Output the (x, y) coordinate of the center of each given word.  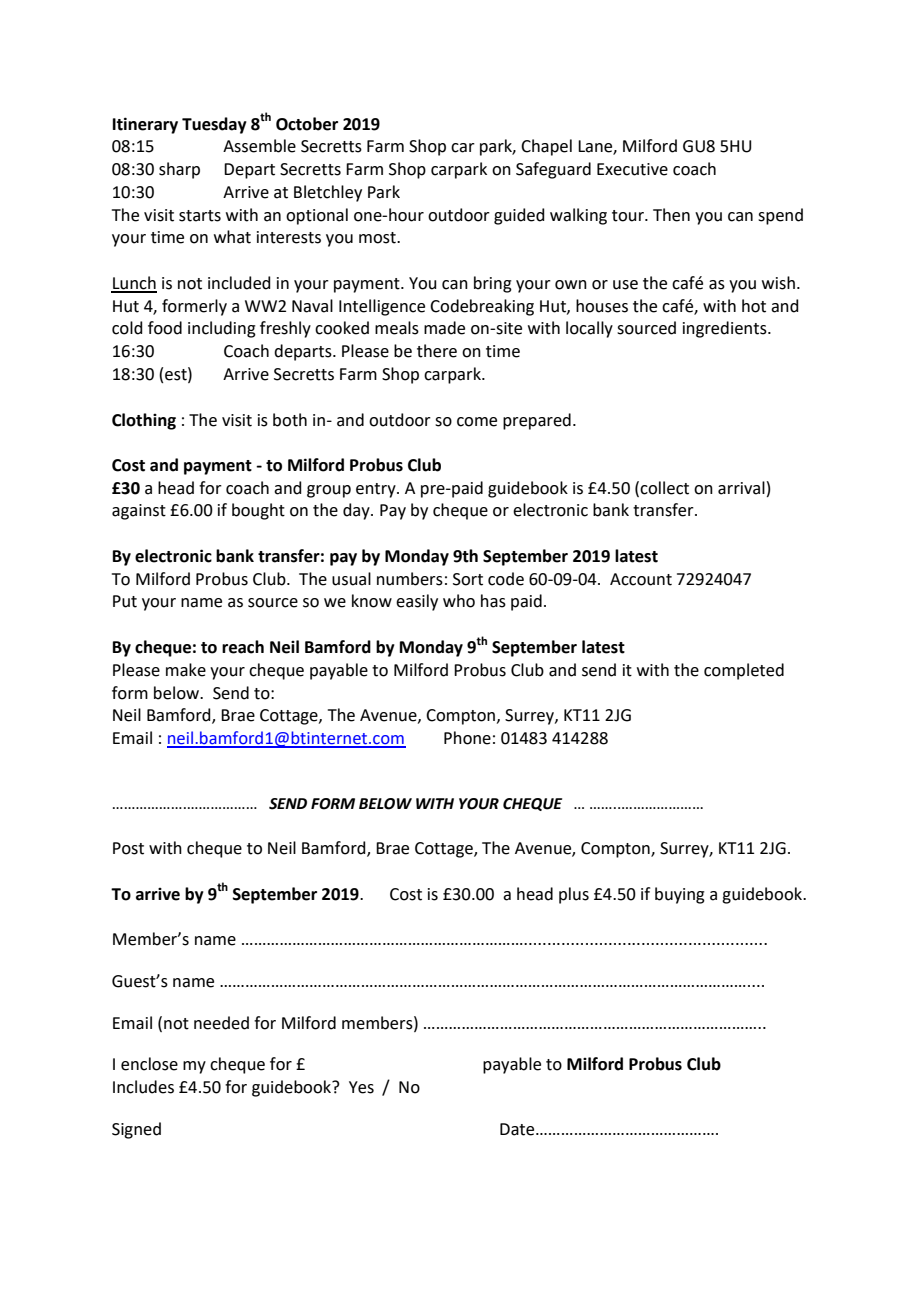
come (477, 422)
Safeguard (553, 170)
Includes (143, 1087)
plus (574, 895)
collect (664, 488)
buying (680, 895)
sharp (179, 170)
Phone (467, 738)
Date (518, 1129)
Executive (632, 169)
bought (258, 511)
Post (128, 848)
